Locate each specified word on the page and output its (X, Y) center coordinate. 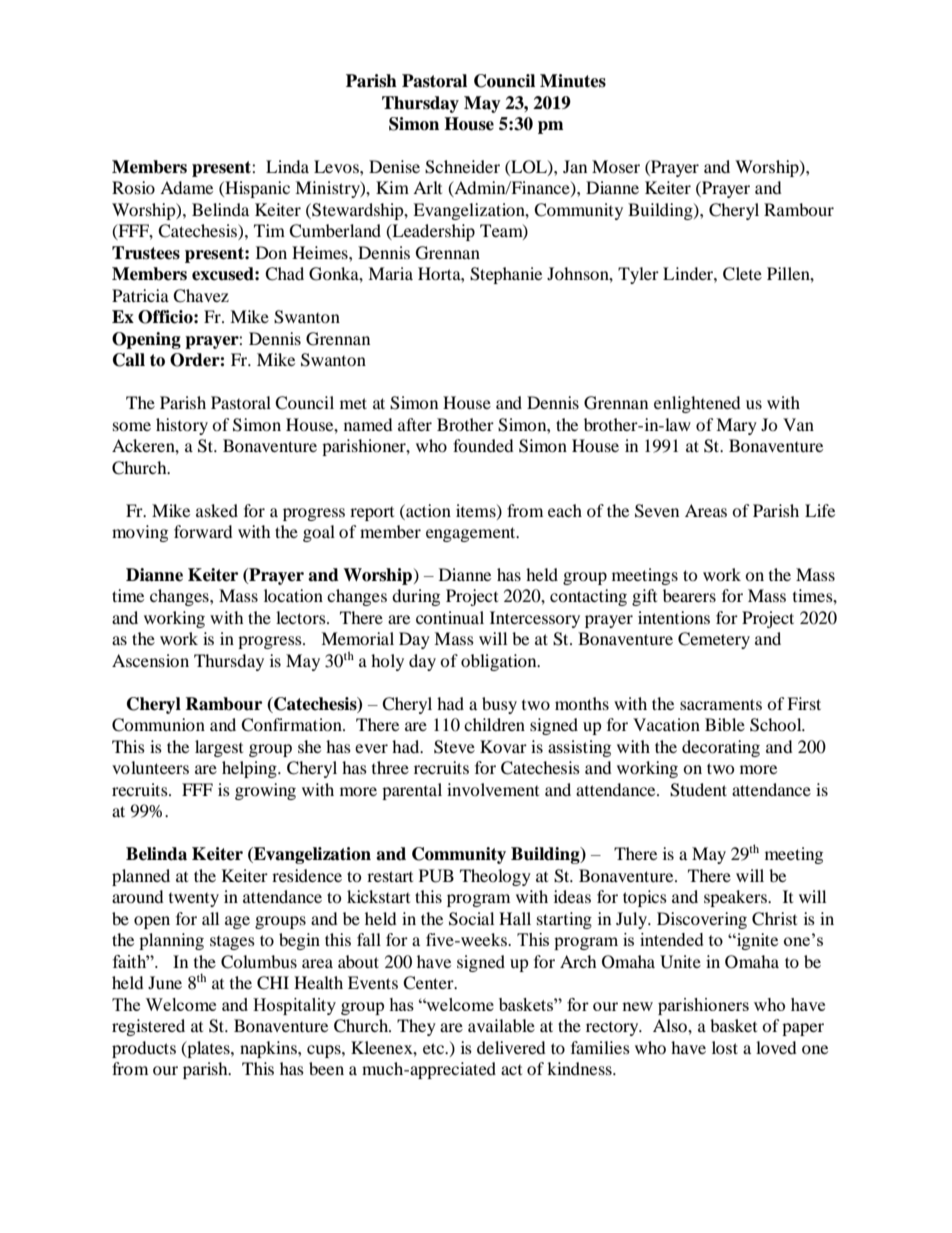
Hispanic (256, 189)
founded (483, 445)
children (494, 724)
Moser (616, 166)
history (182, 426)
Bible (725, 724)
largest (219, 748)
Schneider (462, 167)
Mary (736, 426)
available (501, 1025)
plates (208, 1049)
